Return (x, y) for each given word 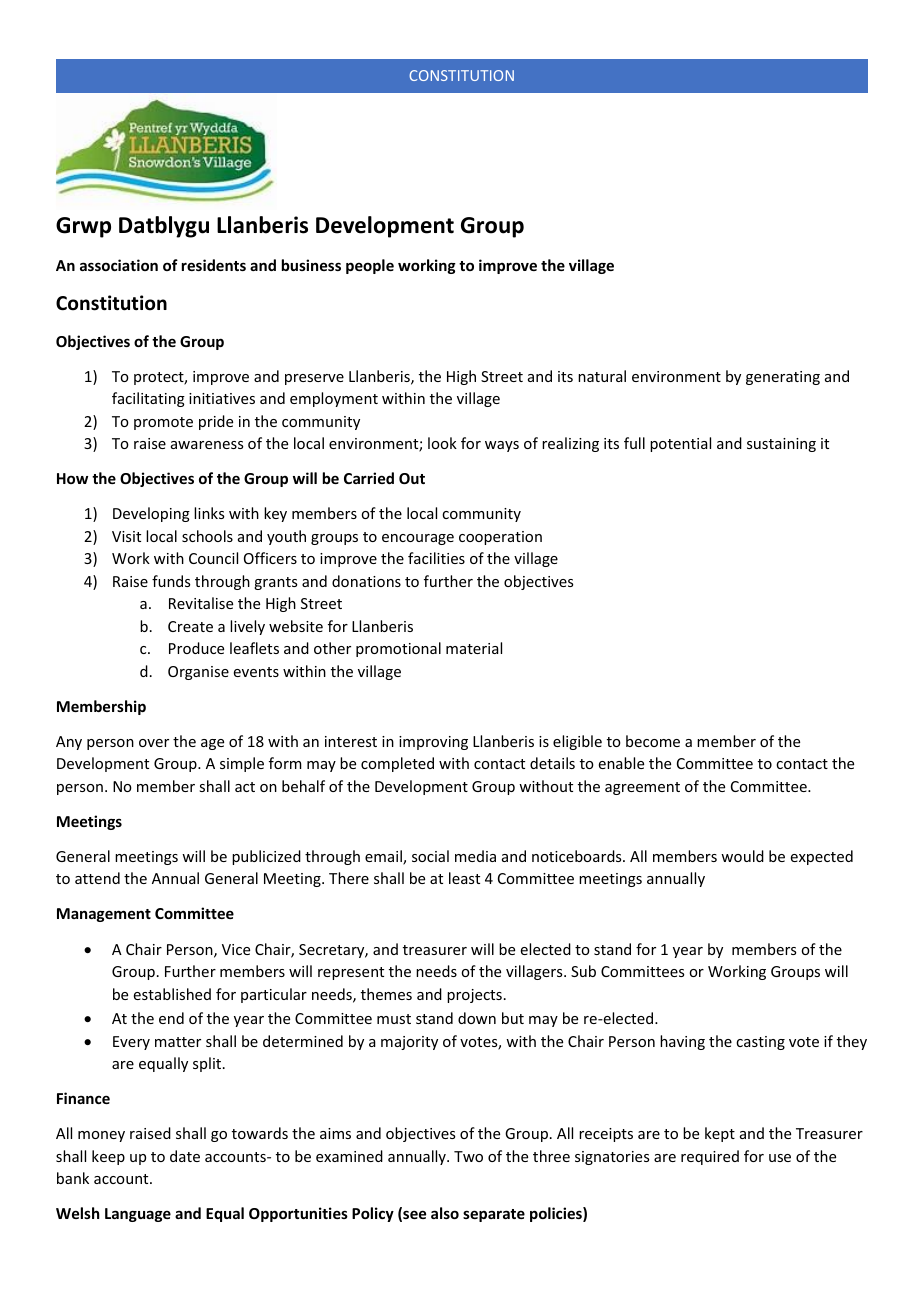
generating (783, 378)
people (370, 266)
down (477, 1018)
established (172, 994)
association (119, 265)
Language (138, 1215)
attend (97, 878)
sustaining (781, 445)
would (742, 856)
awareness (207, 445)
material (474, 648)
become (653, 741)
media (475, 856)
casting (760, 1043)
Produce (196, 648)
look (442, 443)
